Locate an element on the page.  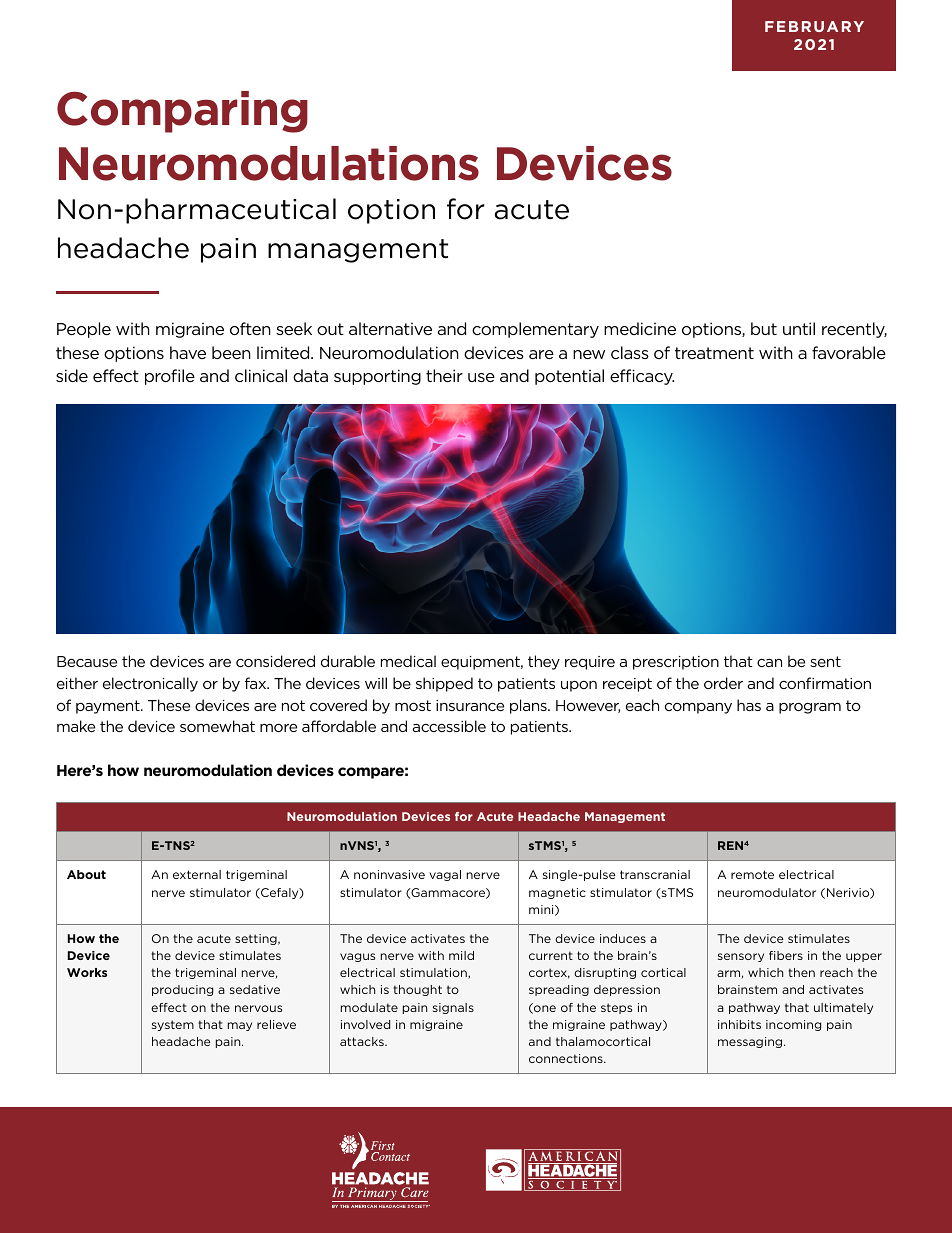
medical is located at coordinates (408, 661).
